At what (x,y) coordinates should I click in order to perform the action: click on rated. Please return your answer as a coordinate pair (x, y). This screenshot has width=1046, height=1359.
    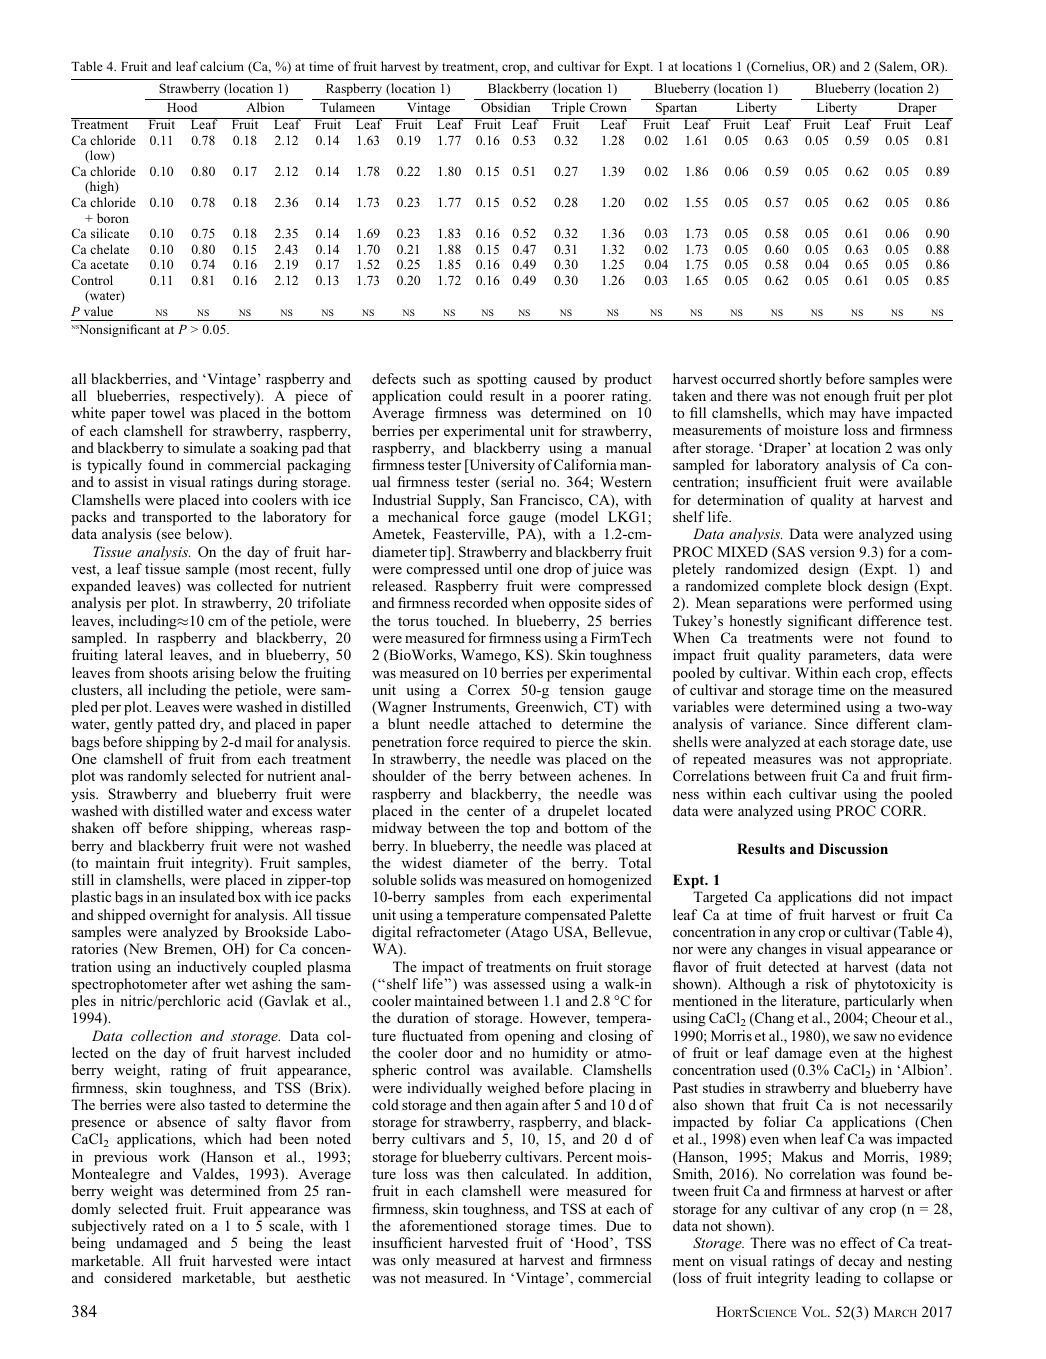
    Looking at the image, I should click on (168, 1225).
